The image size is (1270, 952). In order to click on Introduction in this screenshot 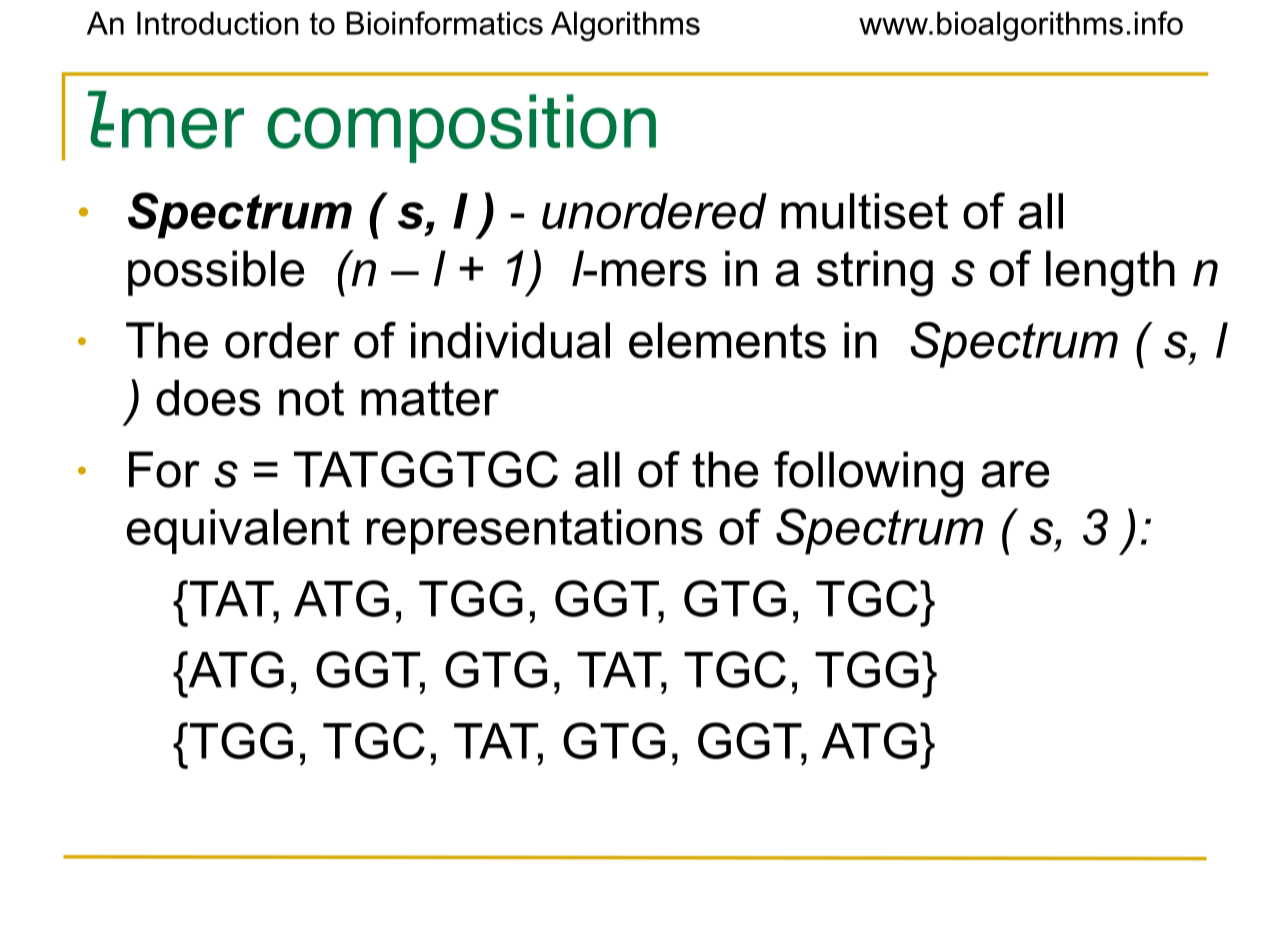, I will do `click(218, 23)`.
